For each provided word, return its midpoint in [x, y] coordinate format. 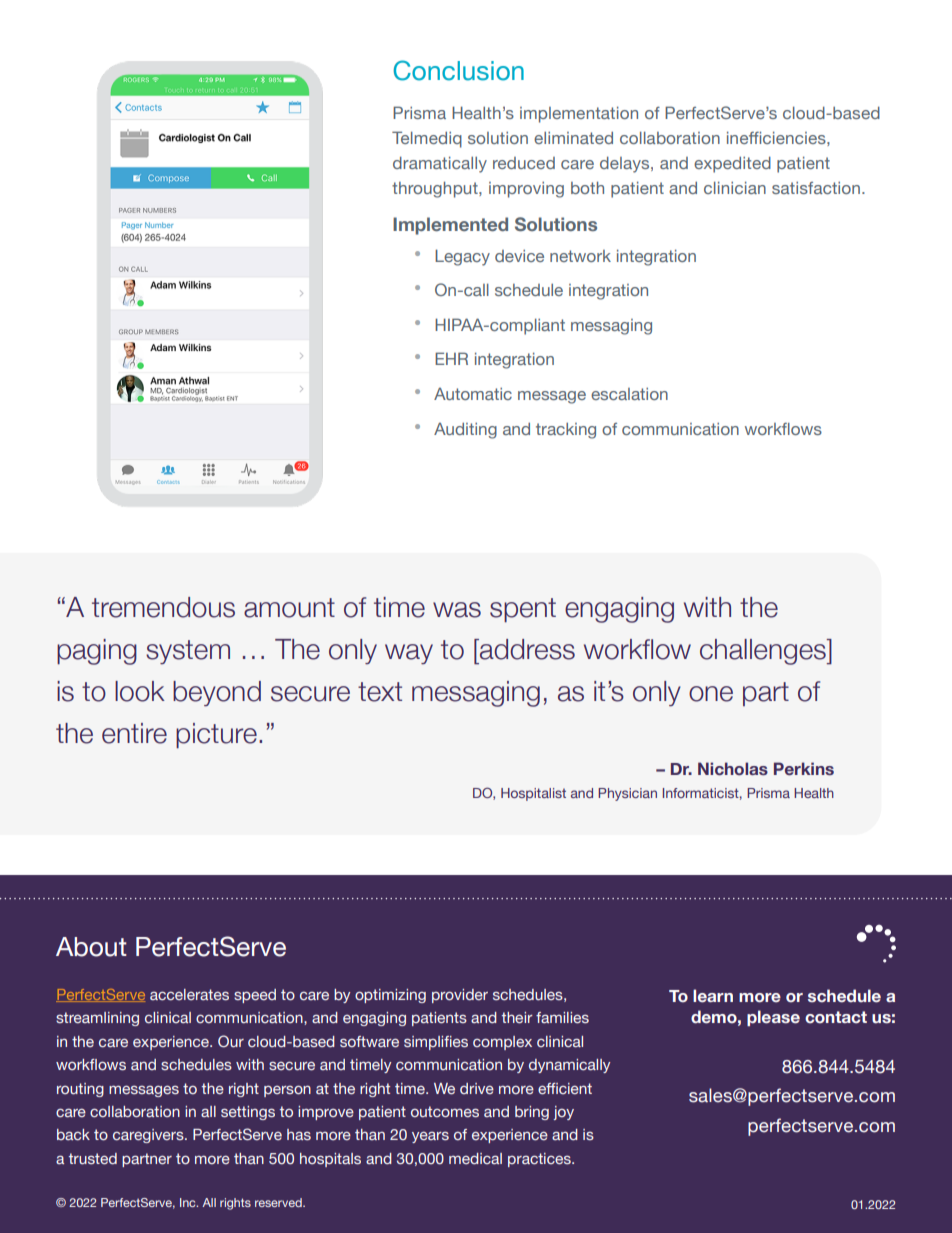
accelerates [189, 994]
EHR [451, 358]
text [380, 692]
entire [134, 733]
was [457, 610]
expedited [732, 164]
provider [460, 996]
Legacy [462, 257]
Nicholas [733, 769]
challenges [764, 652]
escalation [629, 394]
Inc [189, 1202]
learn [713, 996]
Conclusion [458, 70]
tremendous [163, 607]
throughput [436, 189]
